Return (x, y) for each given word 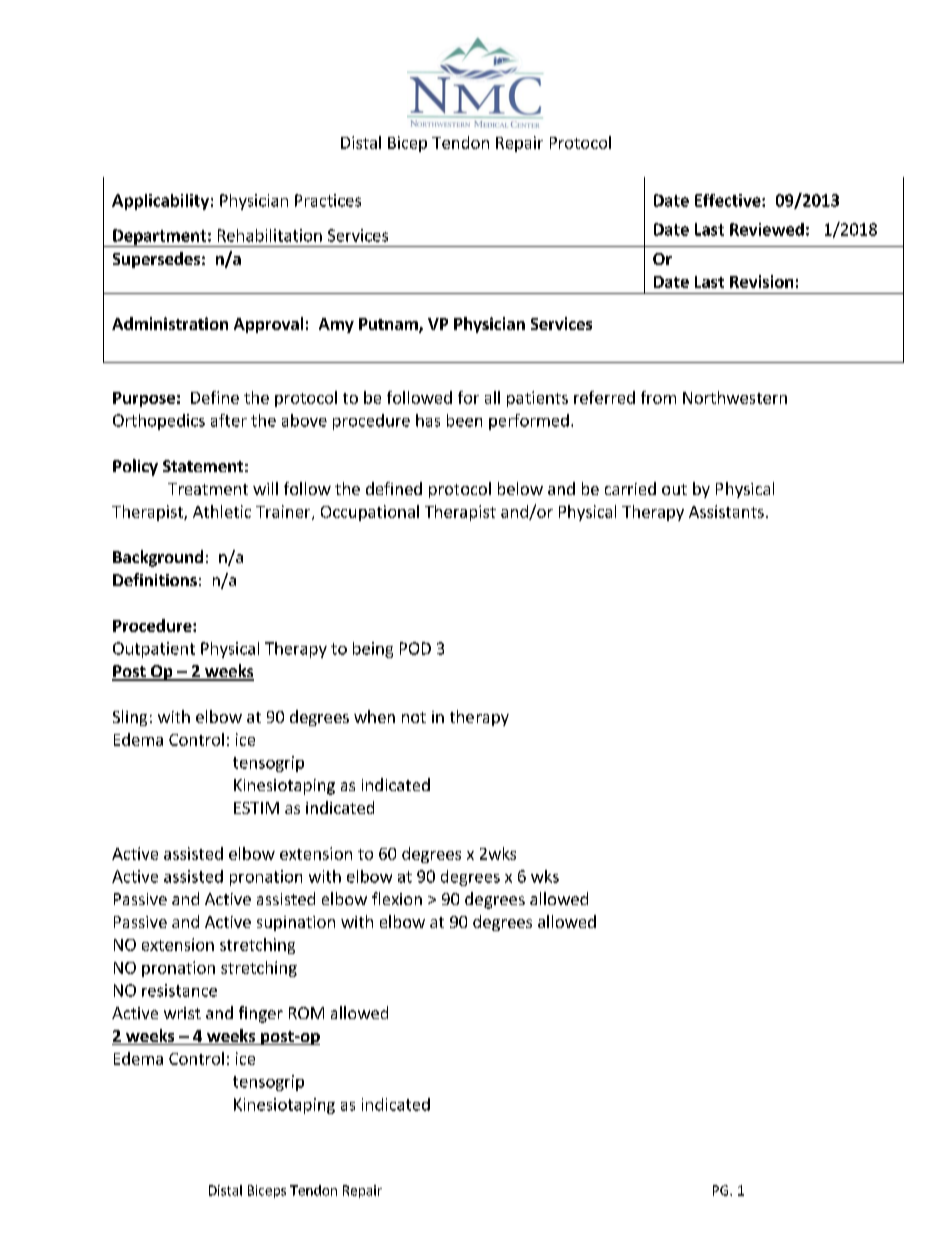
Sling (130, 718)
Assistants (726, 511)
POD (415, 648)
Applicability (160, 202)
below (520, 488)
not (414, 717)
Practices (328, 200)
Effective (729, 200)
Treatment (208, 489)
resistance (179, 990)
